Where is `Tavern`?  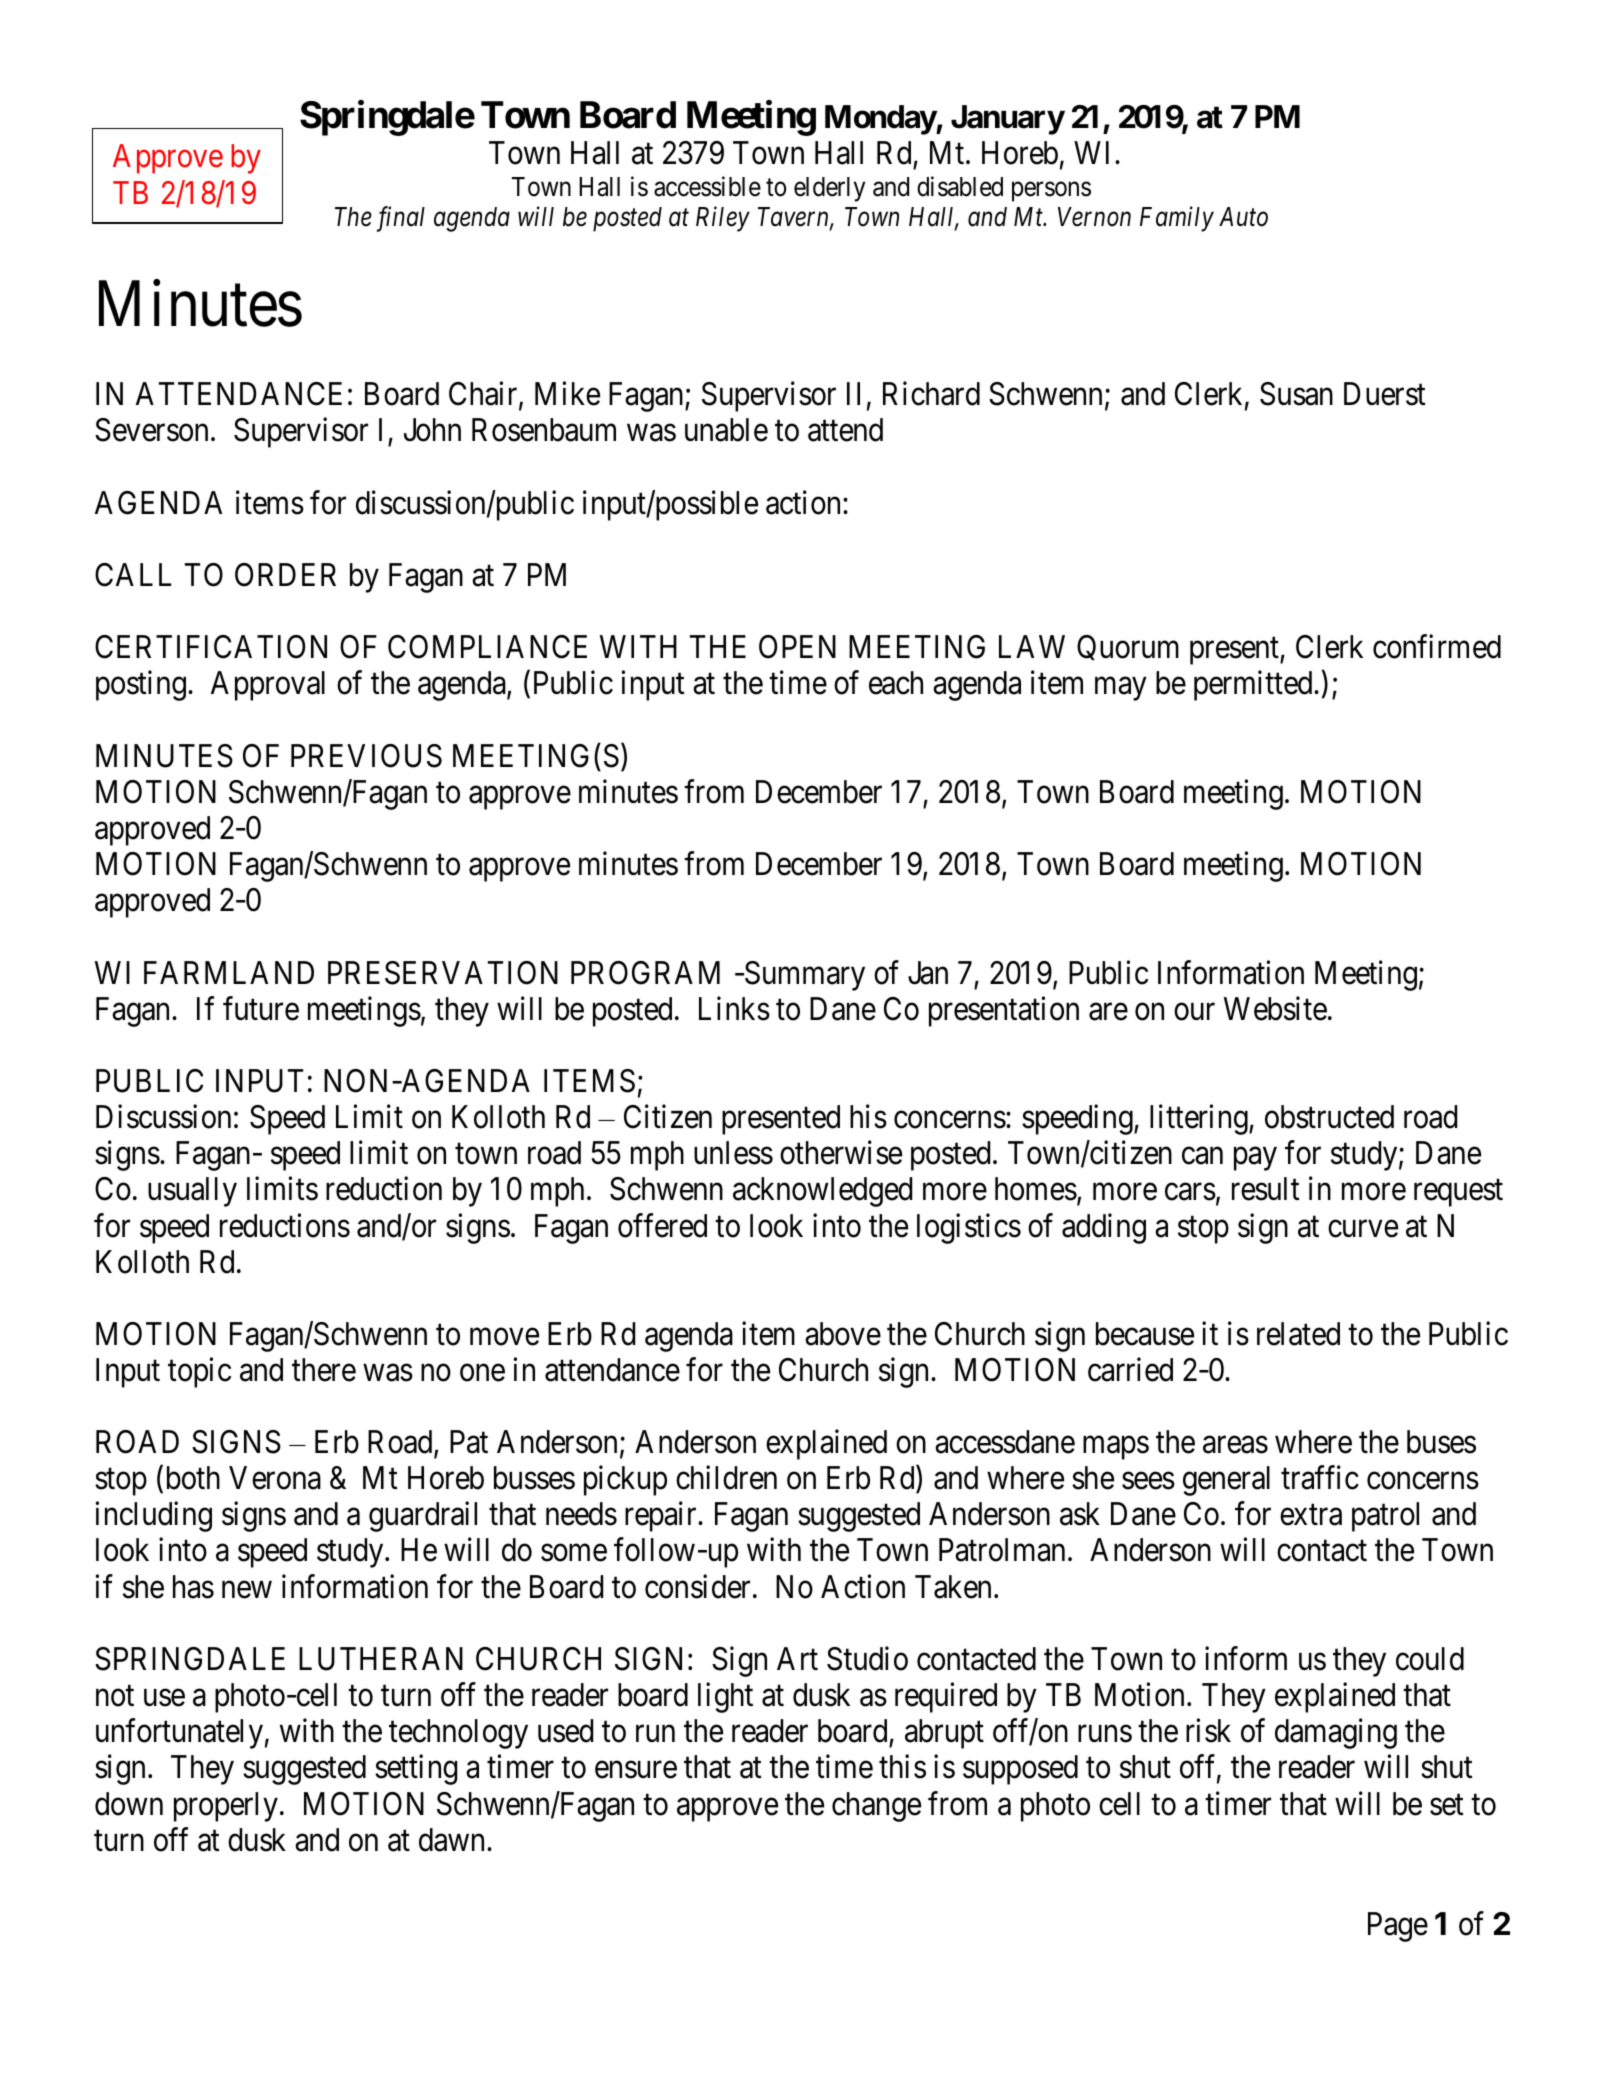
Tavern is located at coordinates (794, 218).
